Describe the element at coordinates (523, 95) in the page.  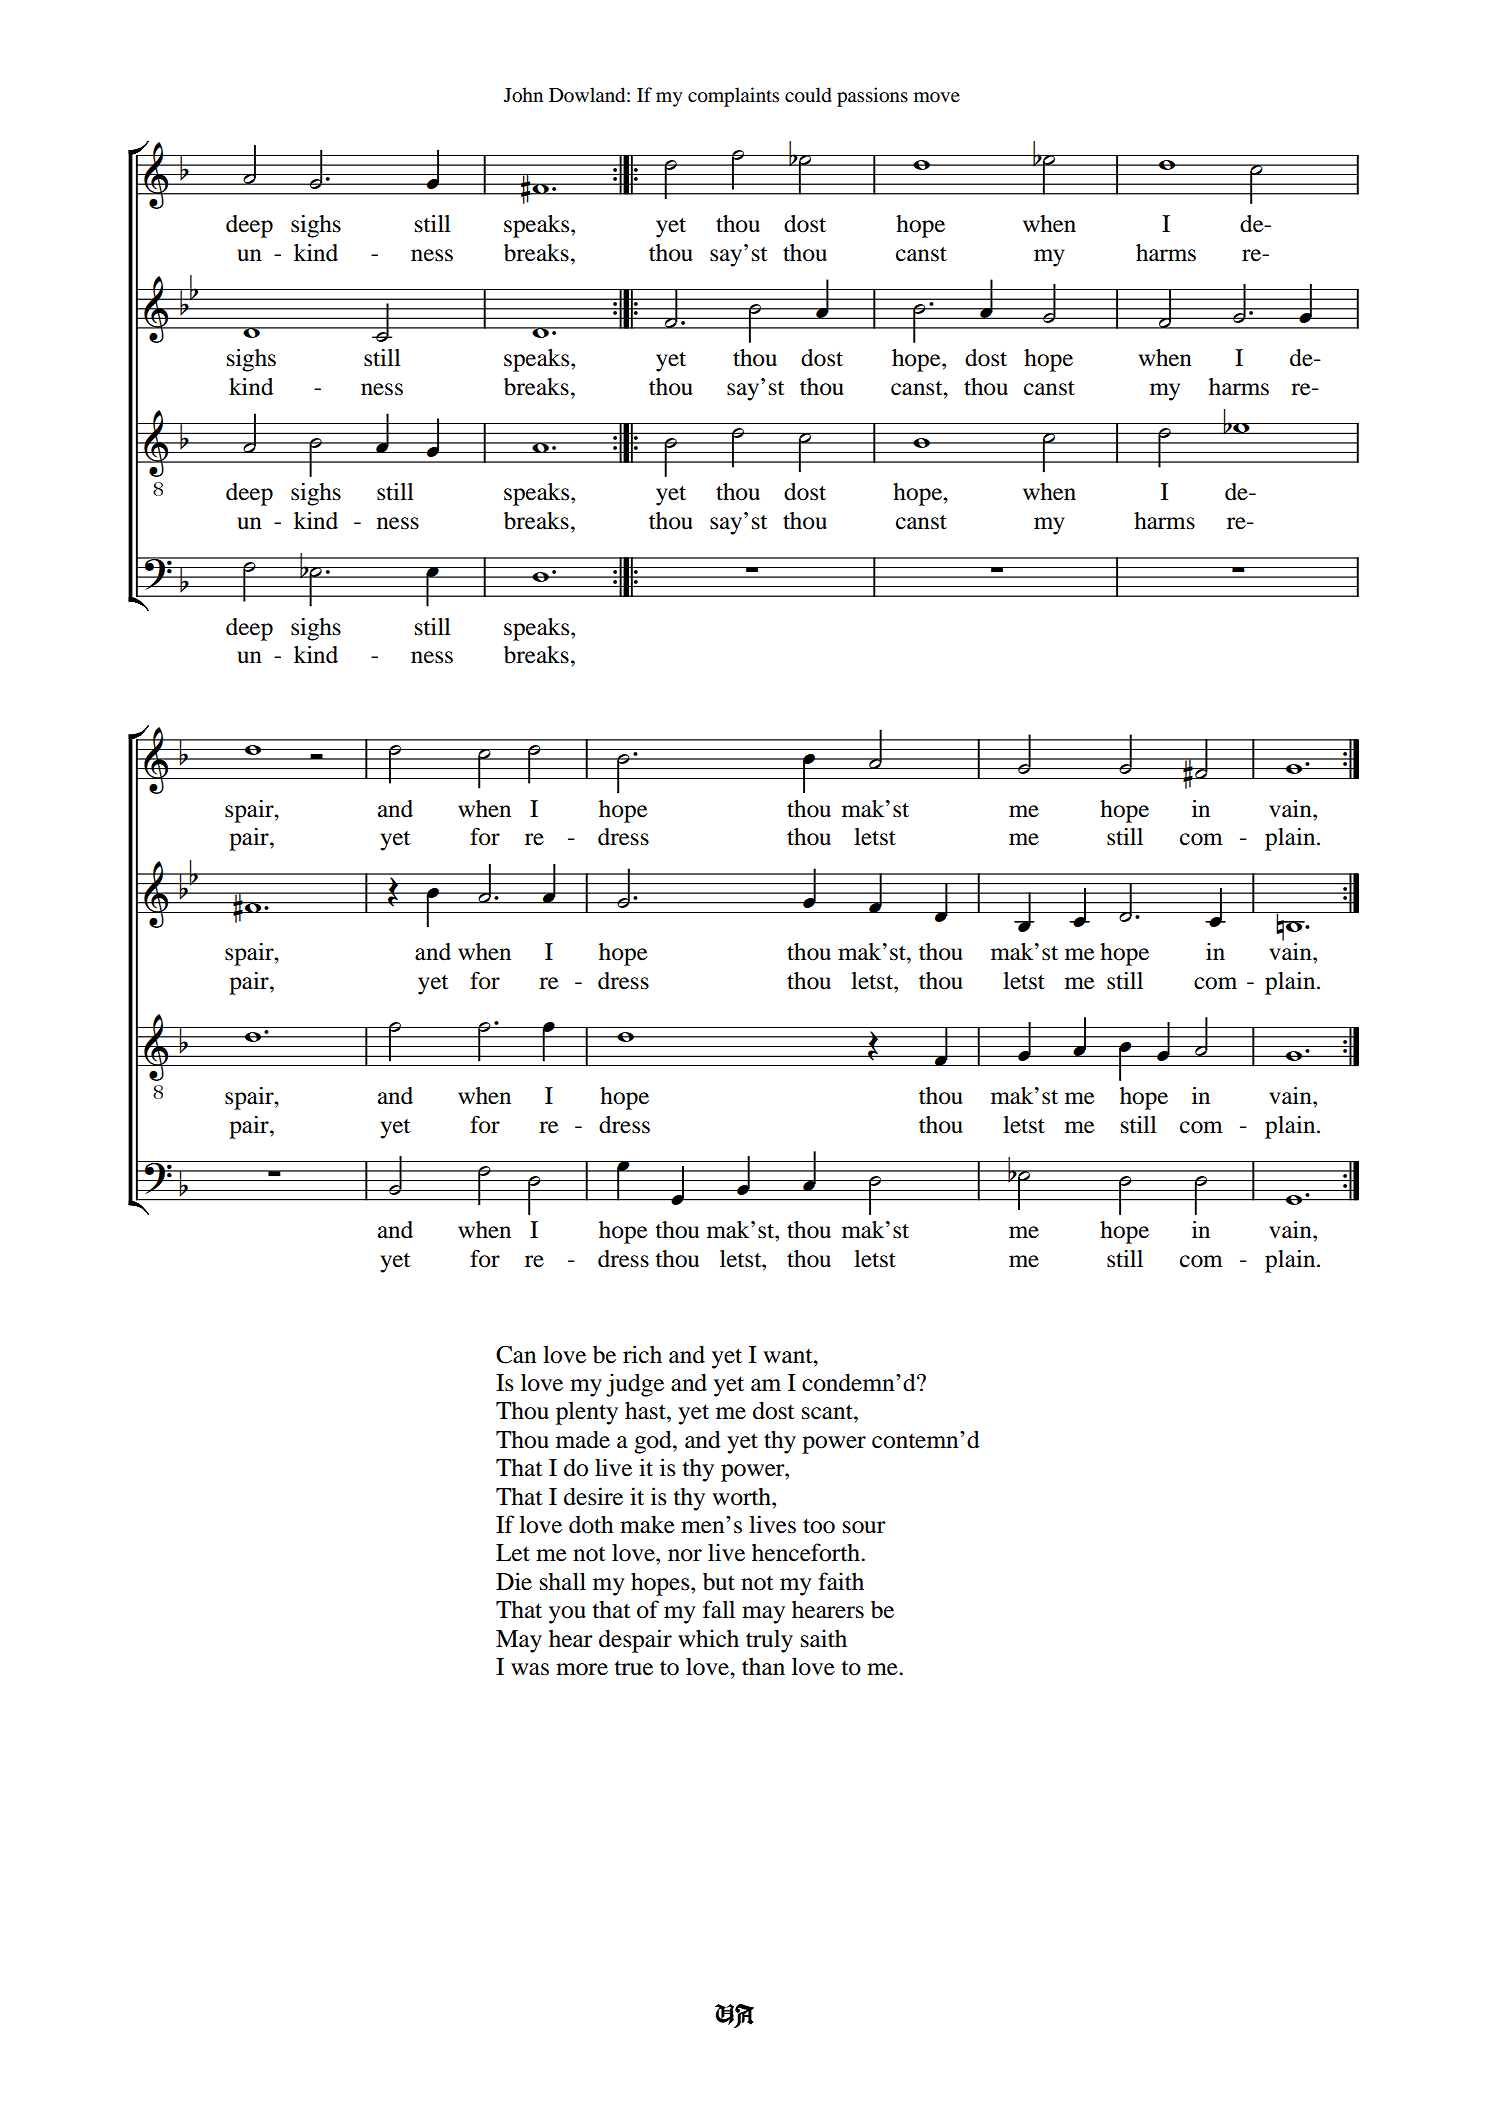
I see `John` at that location.
